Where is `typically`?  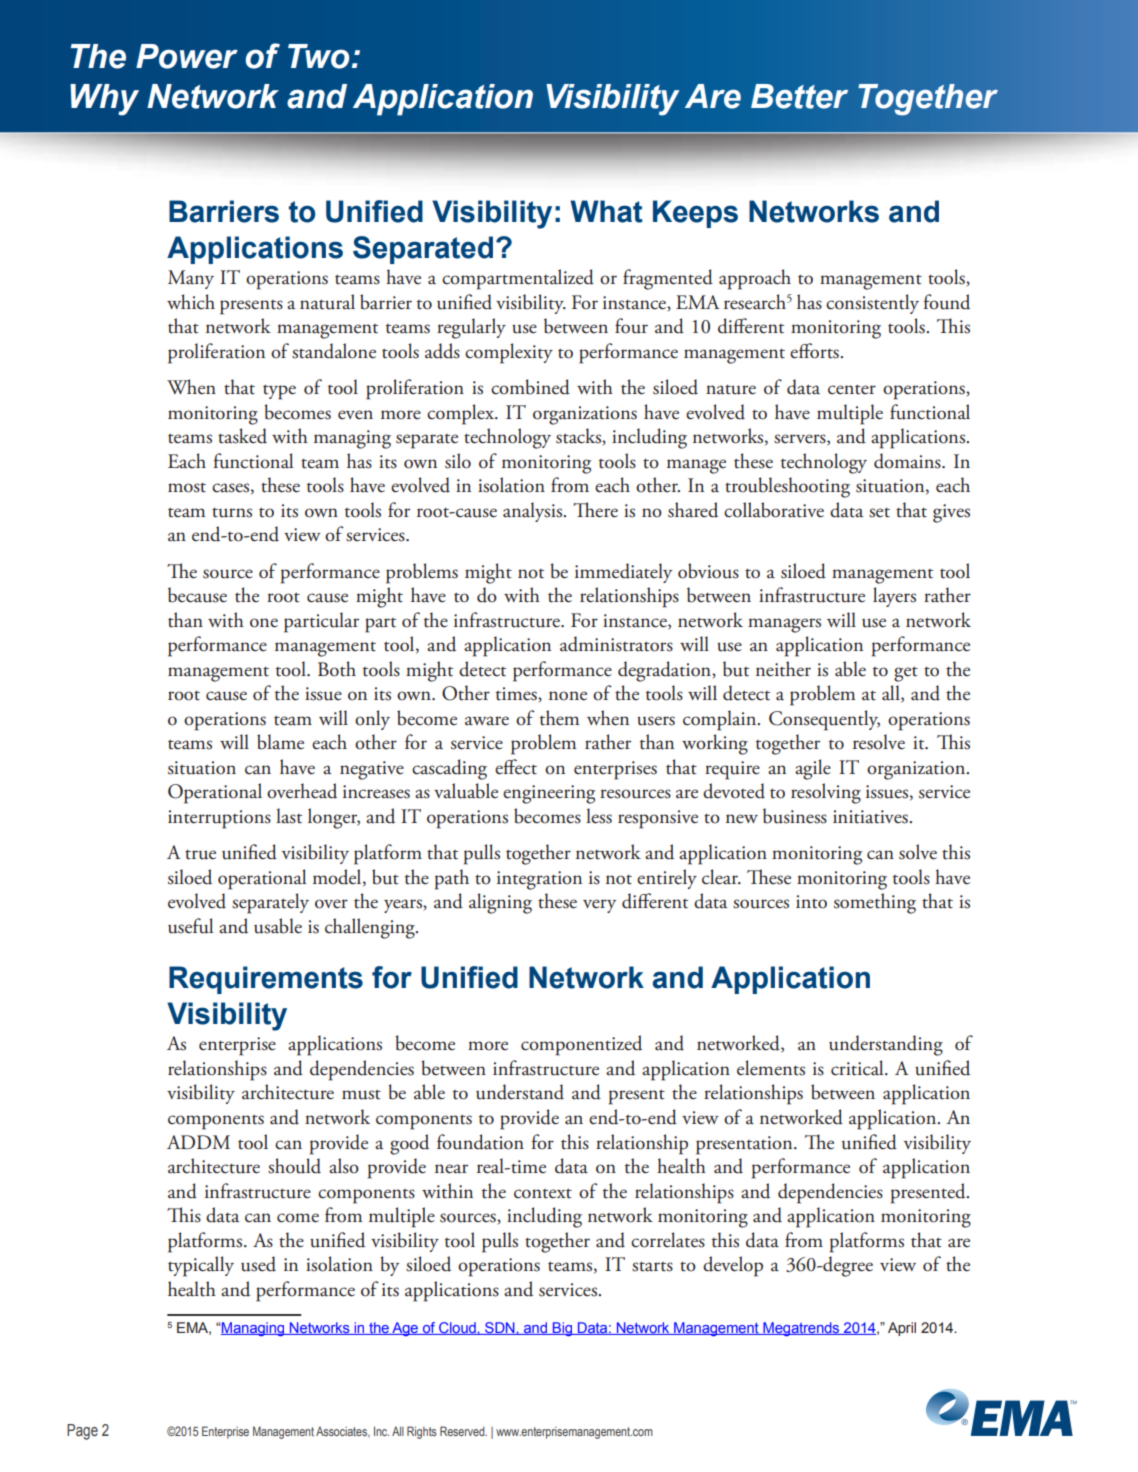
typically is located at coordinates (201, 1266).
